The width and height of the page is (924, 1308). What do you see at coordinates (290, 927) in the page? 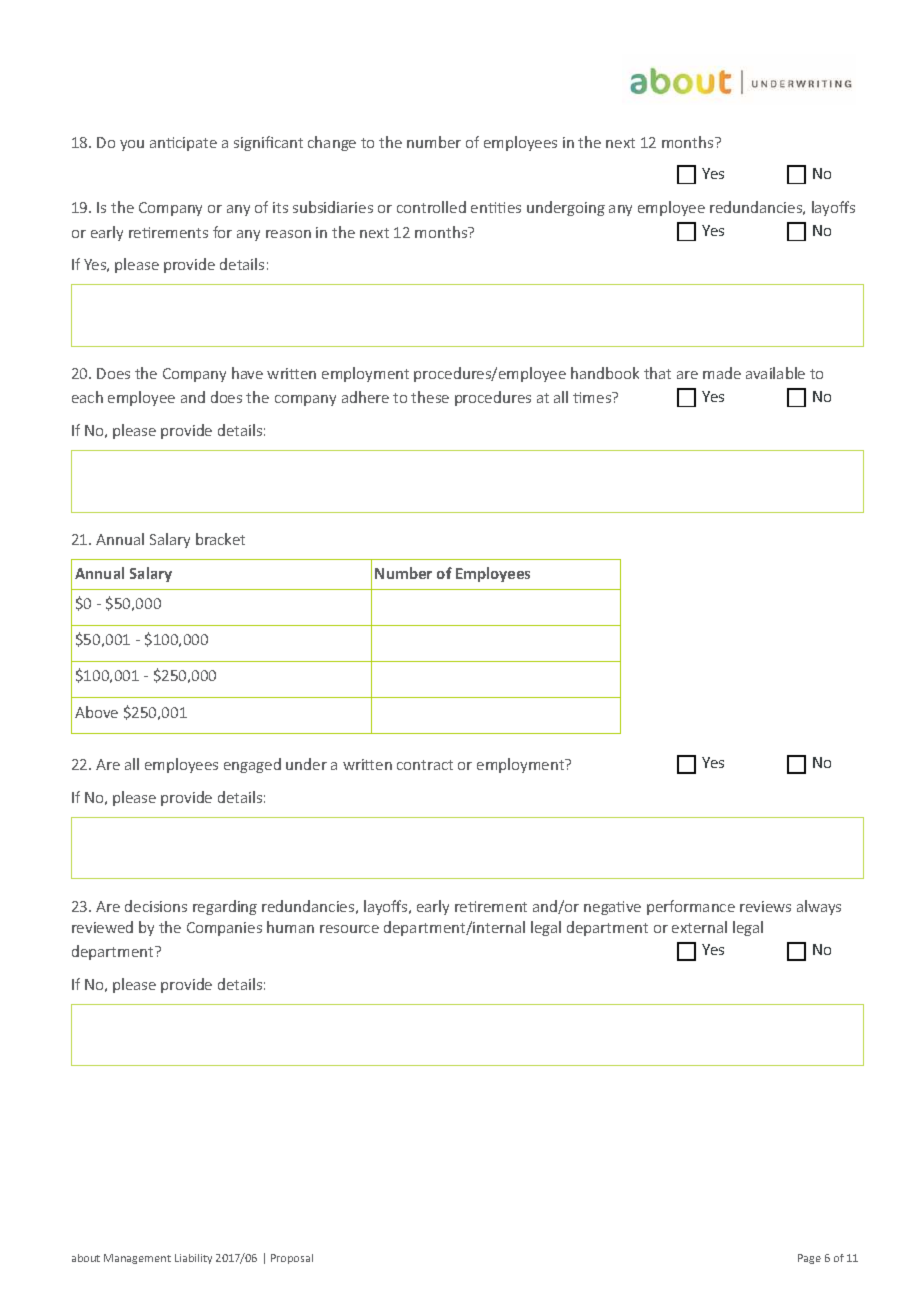
I see `human` at bounding box center [290, 927].
